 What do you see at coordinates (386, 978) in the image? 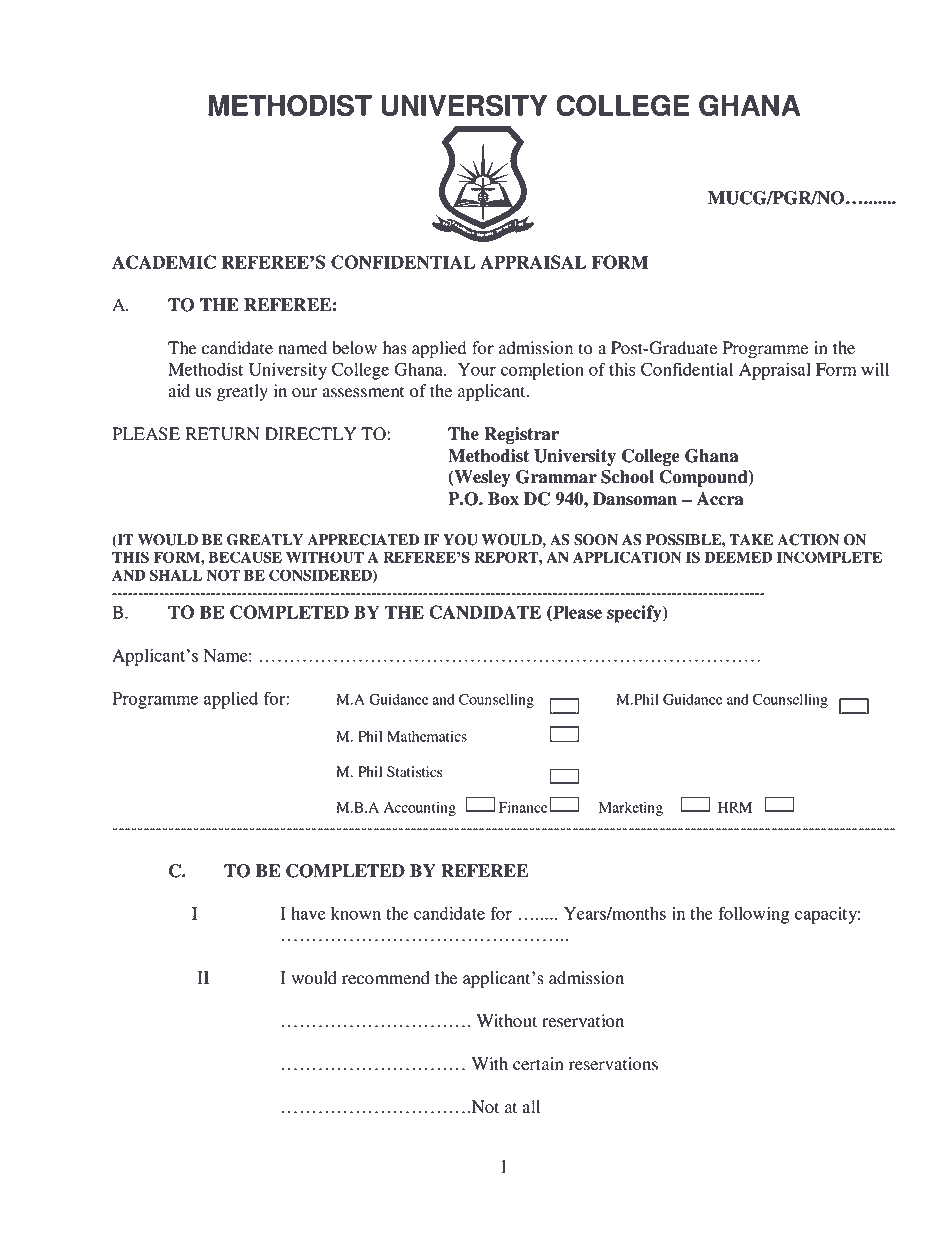
I see `recommend` at bounding box center [386, 978].
